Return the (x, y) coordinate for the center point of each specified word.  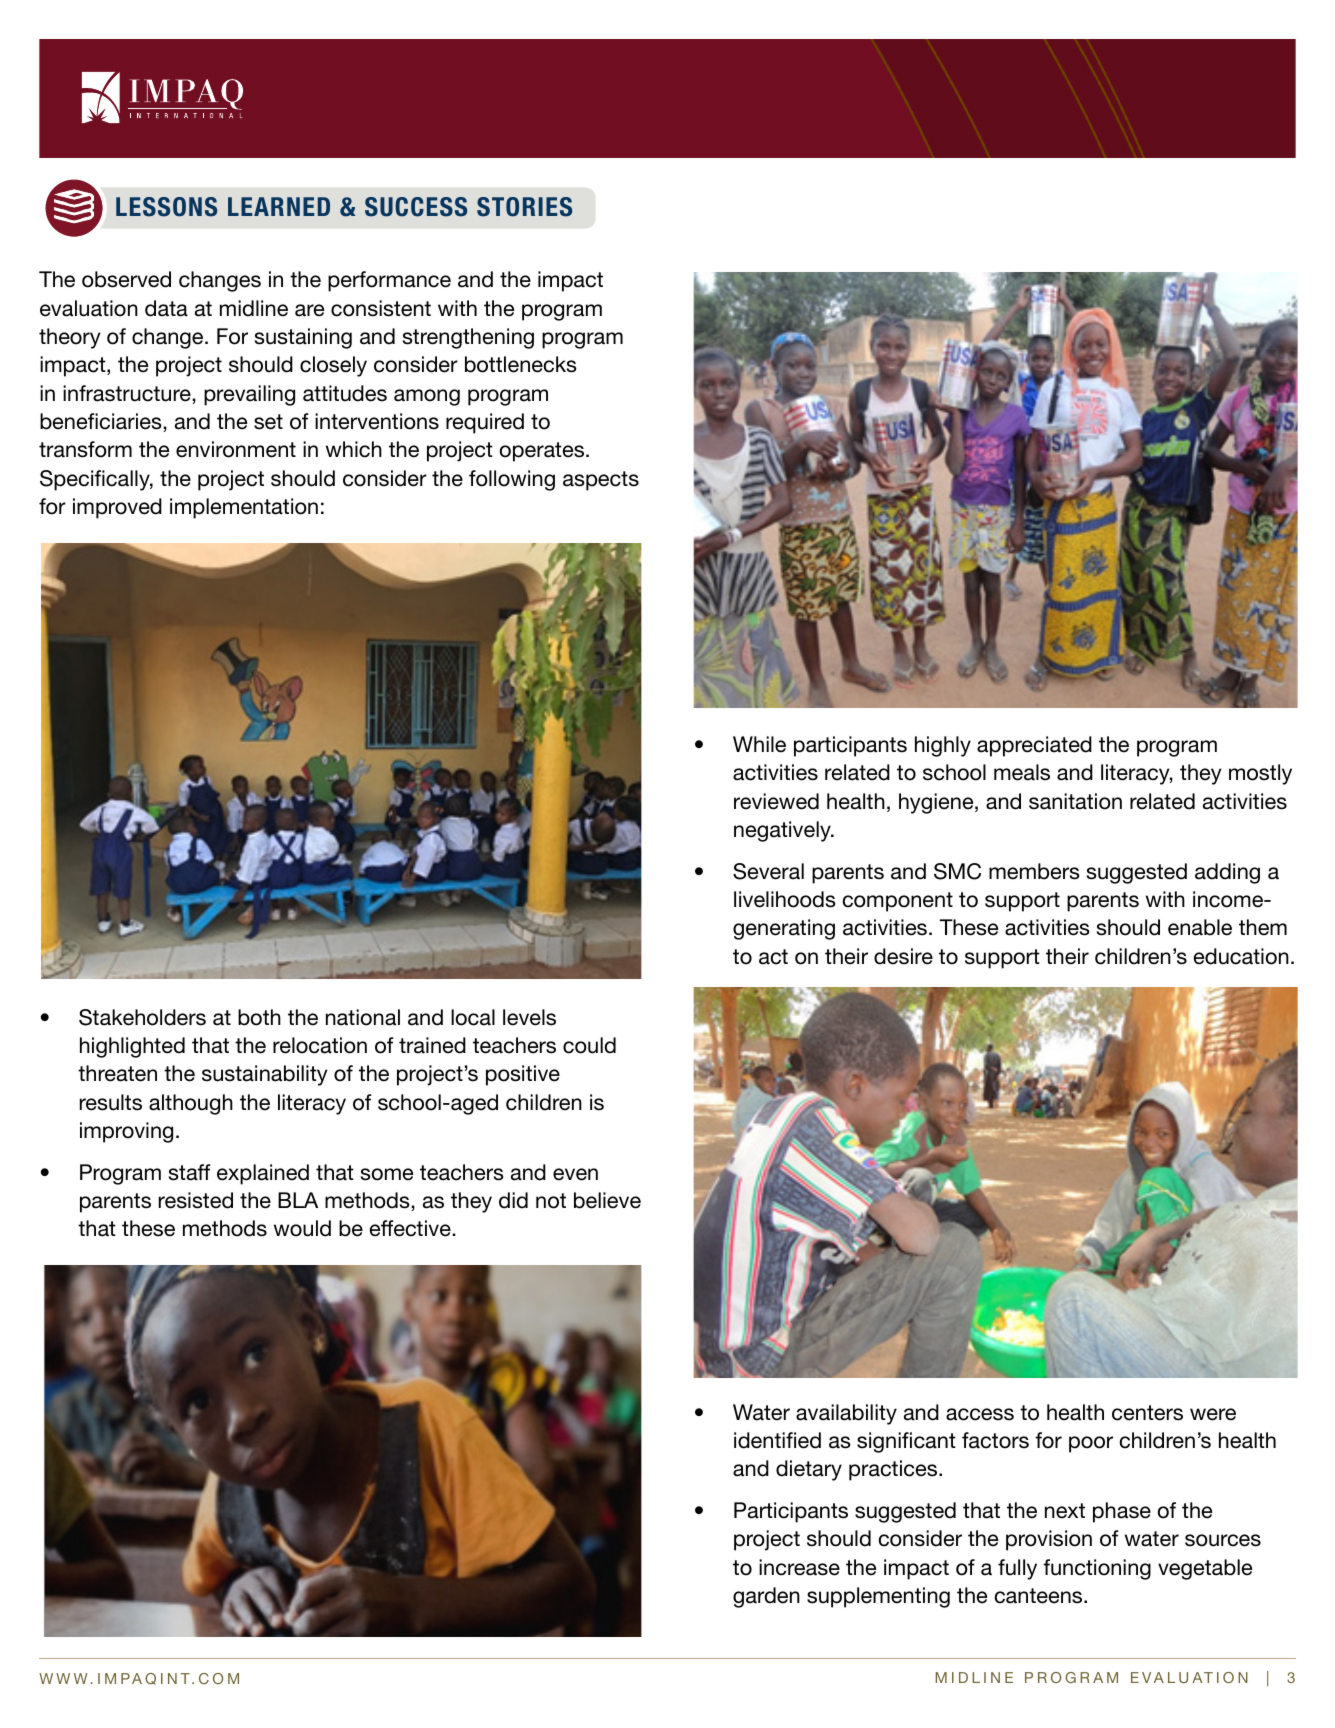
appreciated (1034, 746)
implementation (244, 508)
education (1241, 956)
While (759, 744)
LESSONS (166, 207)
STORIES (524, 207)
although (191, 1104)
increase (799, 1567)
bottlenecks (521, 364)
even (575, 1174)
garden (766, 1597)
